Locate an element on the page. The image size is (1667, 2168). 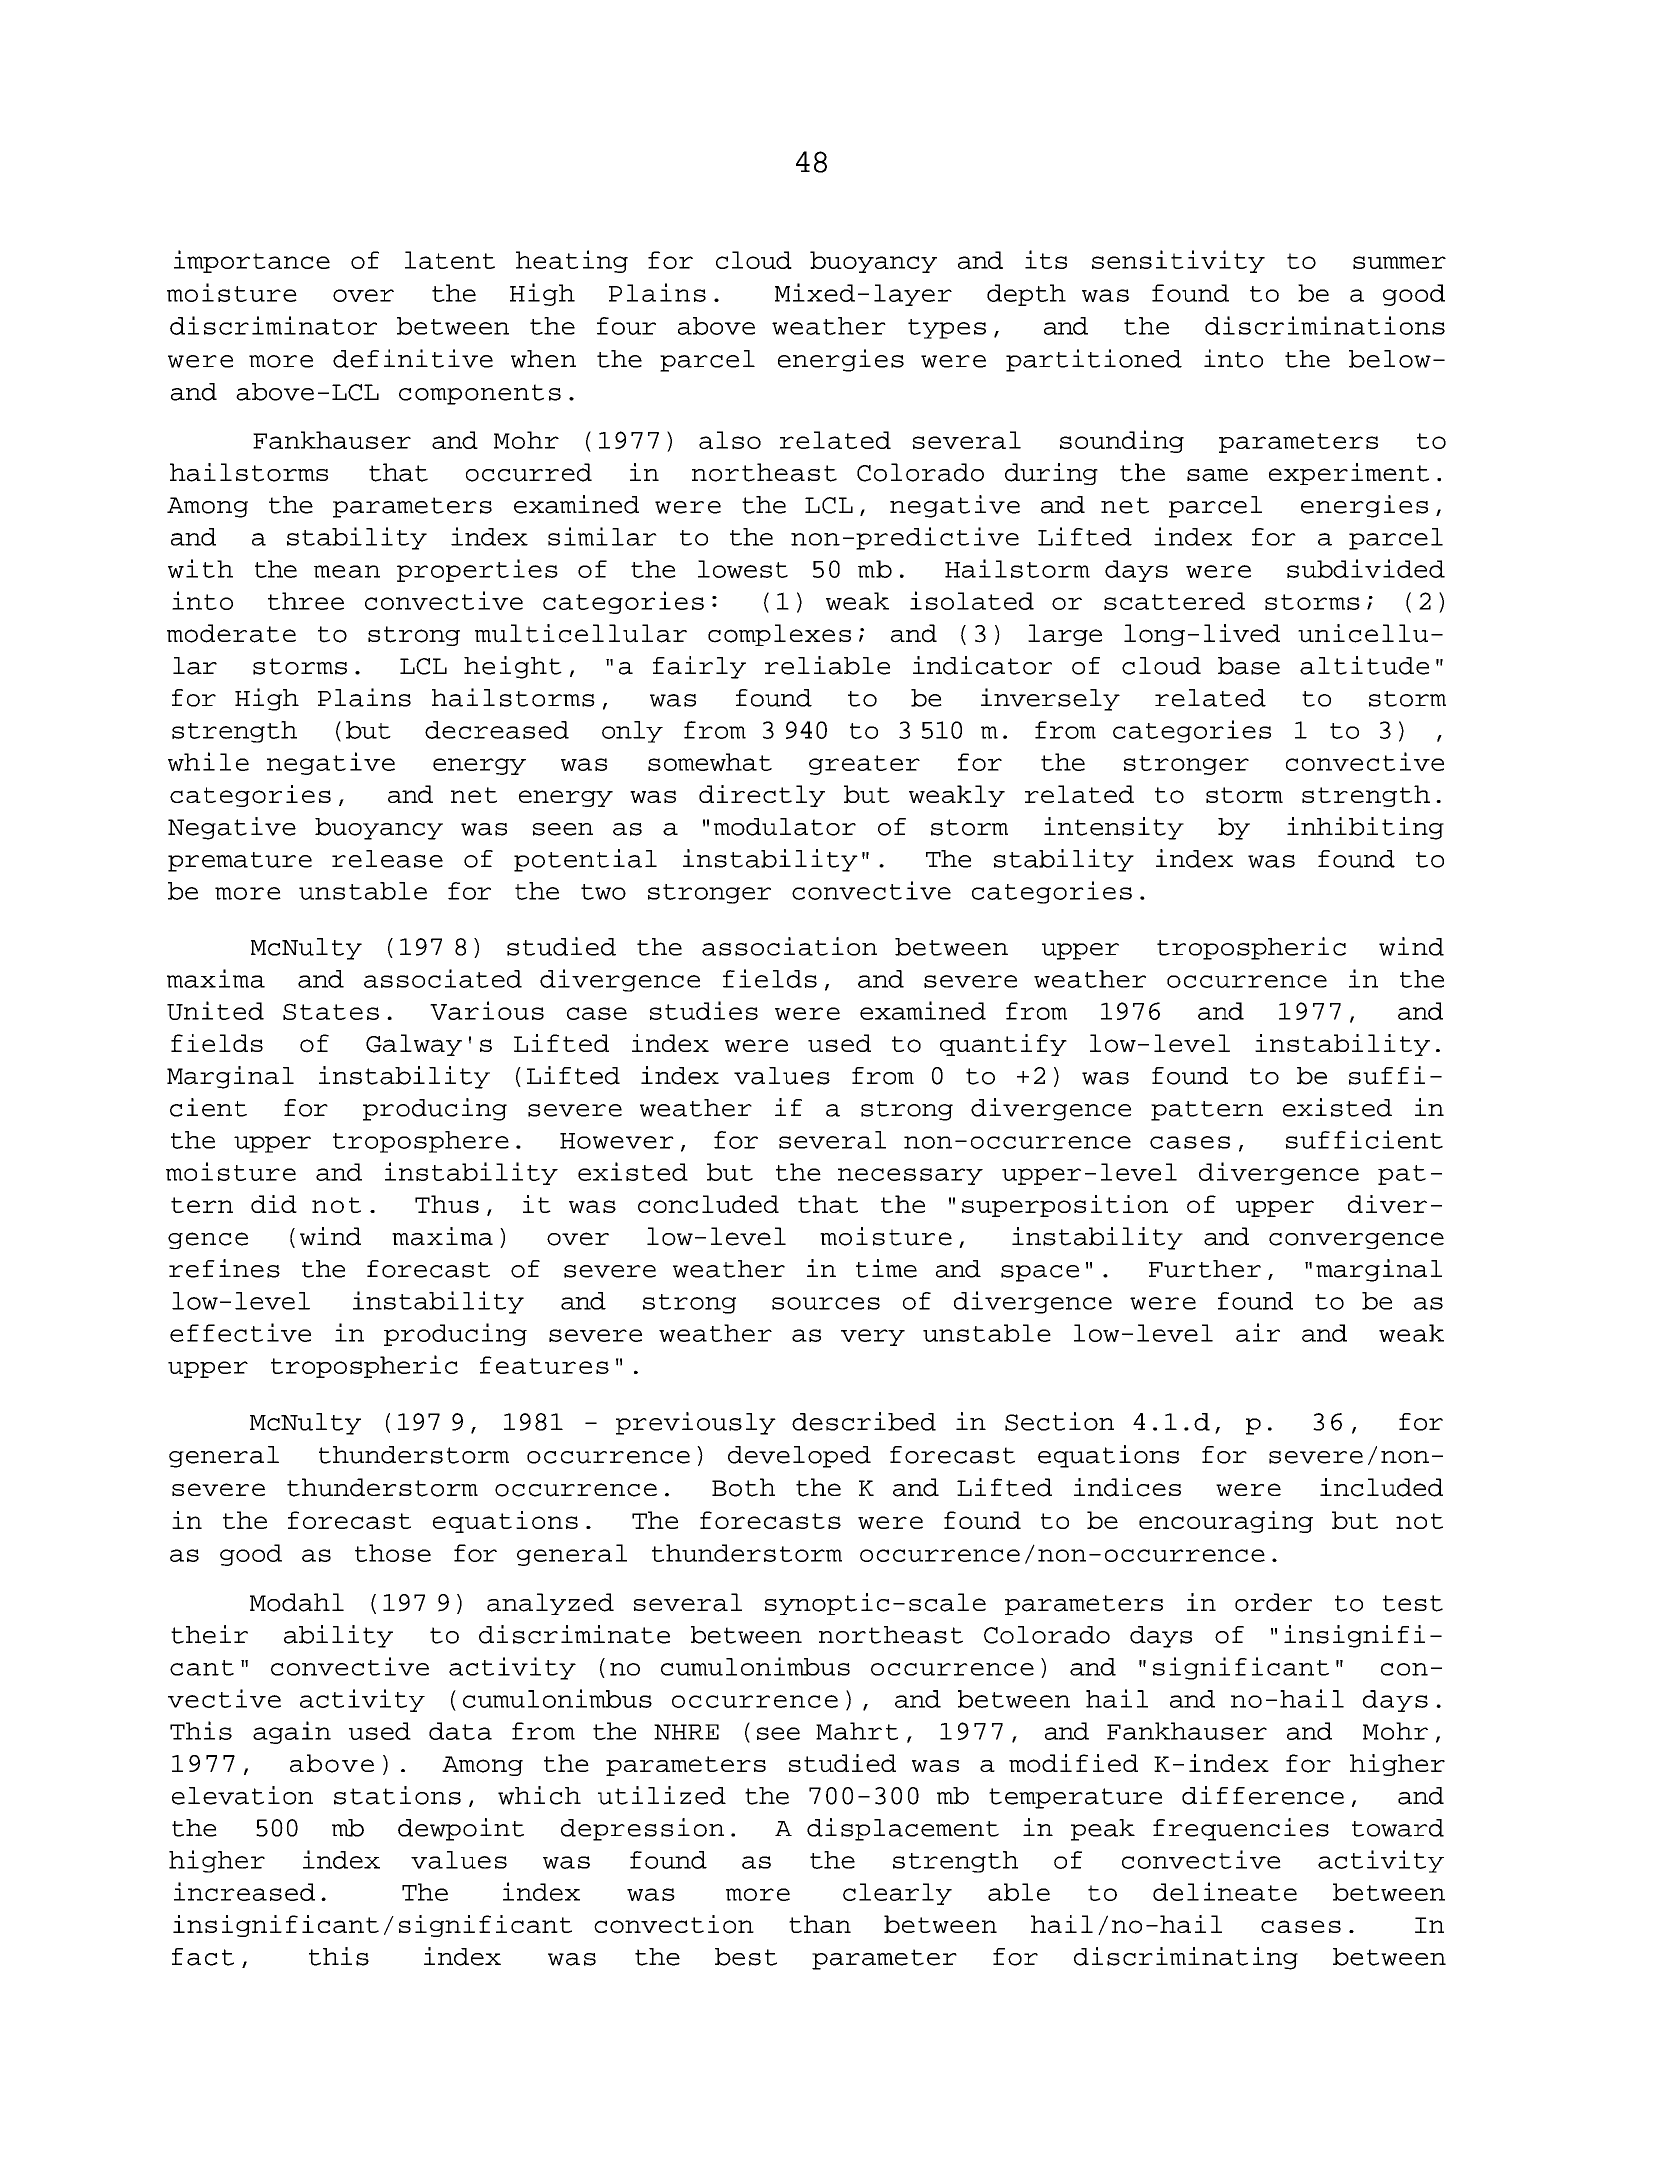
troposphere is located at coordinates (421, 1142).
